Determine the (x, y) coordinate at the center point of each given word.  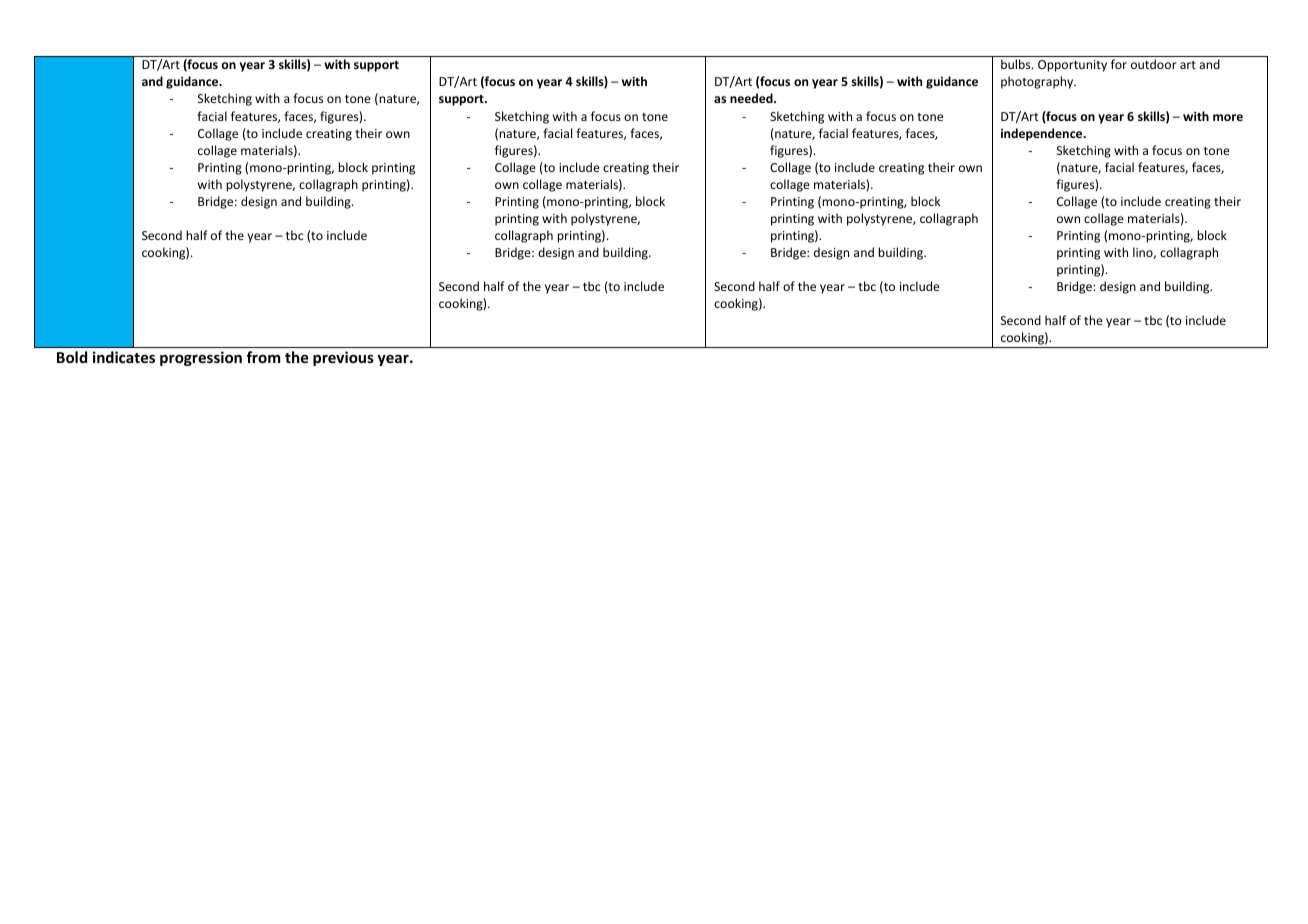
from (263, 357)
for (1119, 64)
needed (752, 98)
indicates (124, 357)
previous (343, 358)
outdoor (1154, 64)
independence (1043, 134)
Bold (72, 357)
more (1228, 117)
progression (201, 358)
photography (1038, 82)
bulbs (1017, 64)
